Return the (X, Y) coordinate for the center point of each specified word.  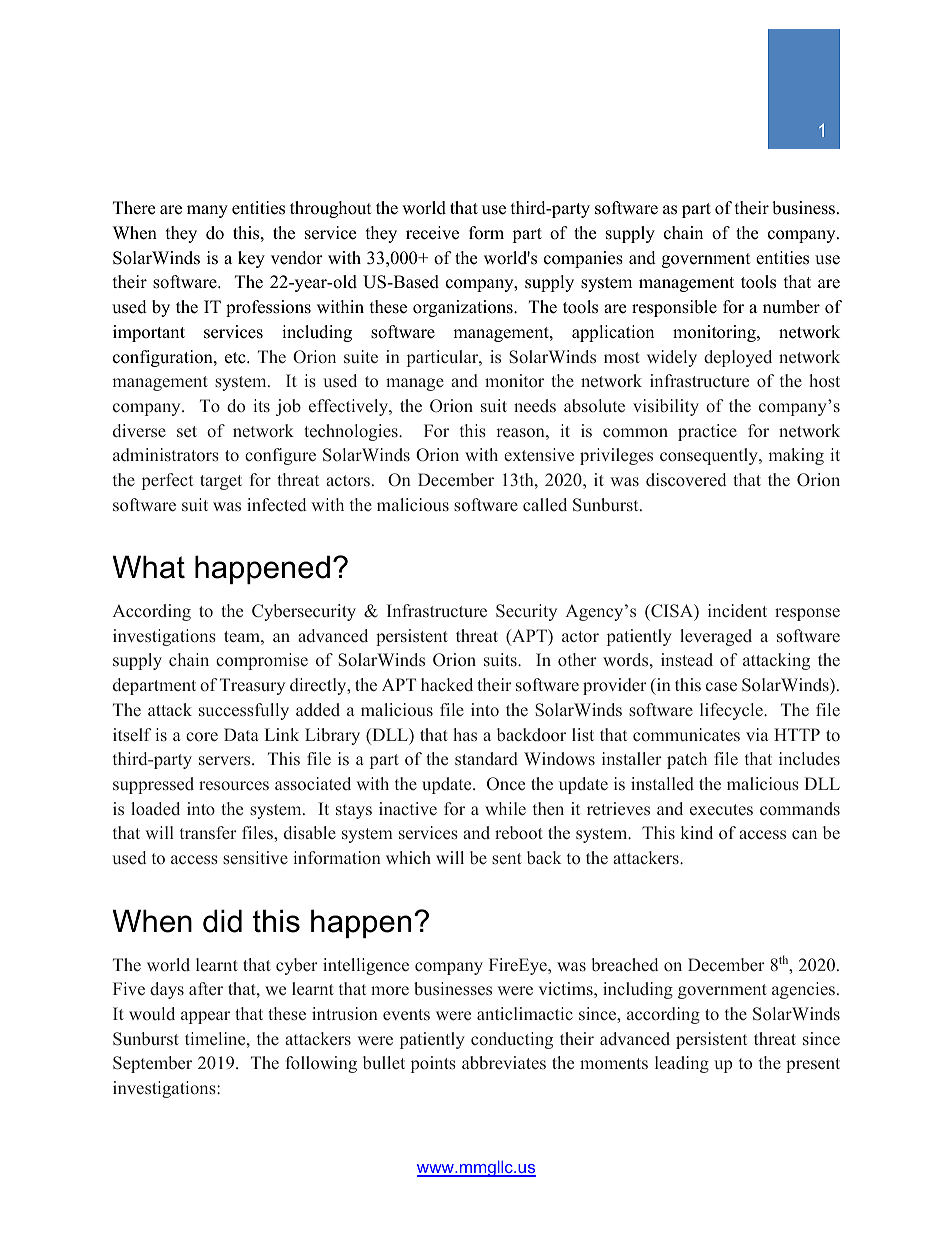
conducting (512, 1040)
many (207, 211)
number (791, 307)
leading (682, 1064)
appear (205, 1017)
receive (432, 233)
